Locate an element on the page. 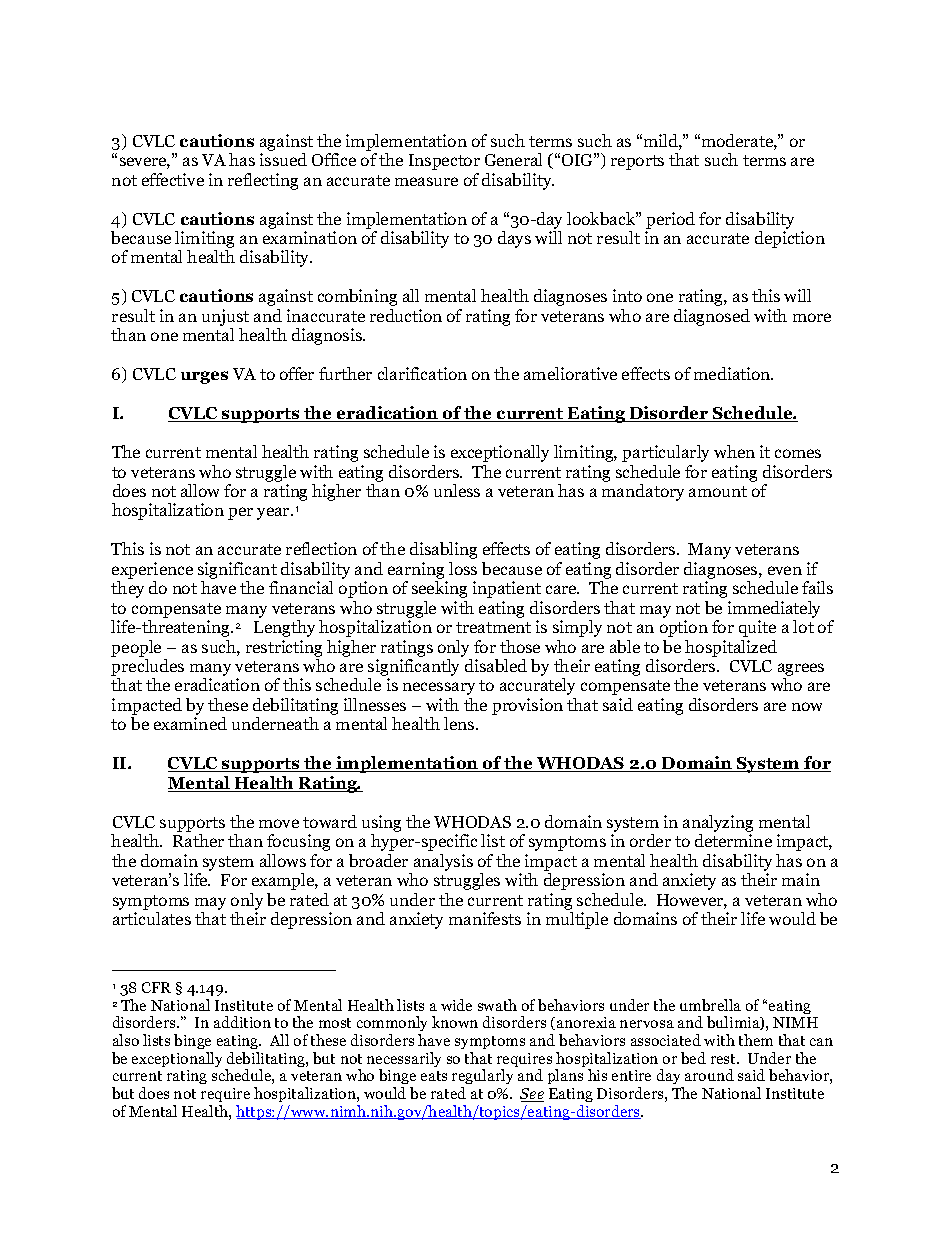 This document has width=952, height=1233. measure is located at coordinates (426, 181).
